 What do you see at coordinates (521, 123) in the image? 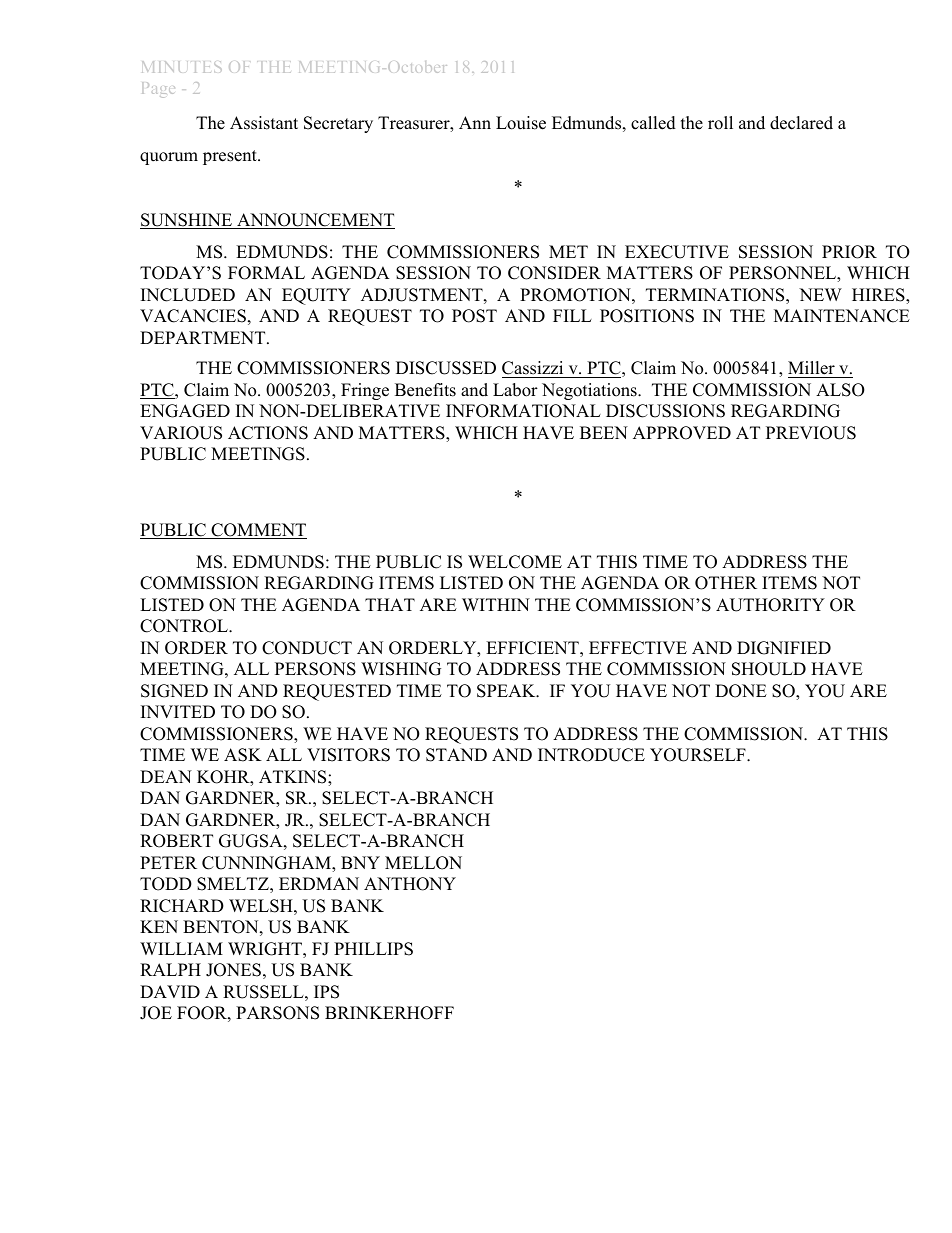
I see `Louise` at bounding box center [521, 123].
